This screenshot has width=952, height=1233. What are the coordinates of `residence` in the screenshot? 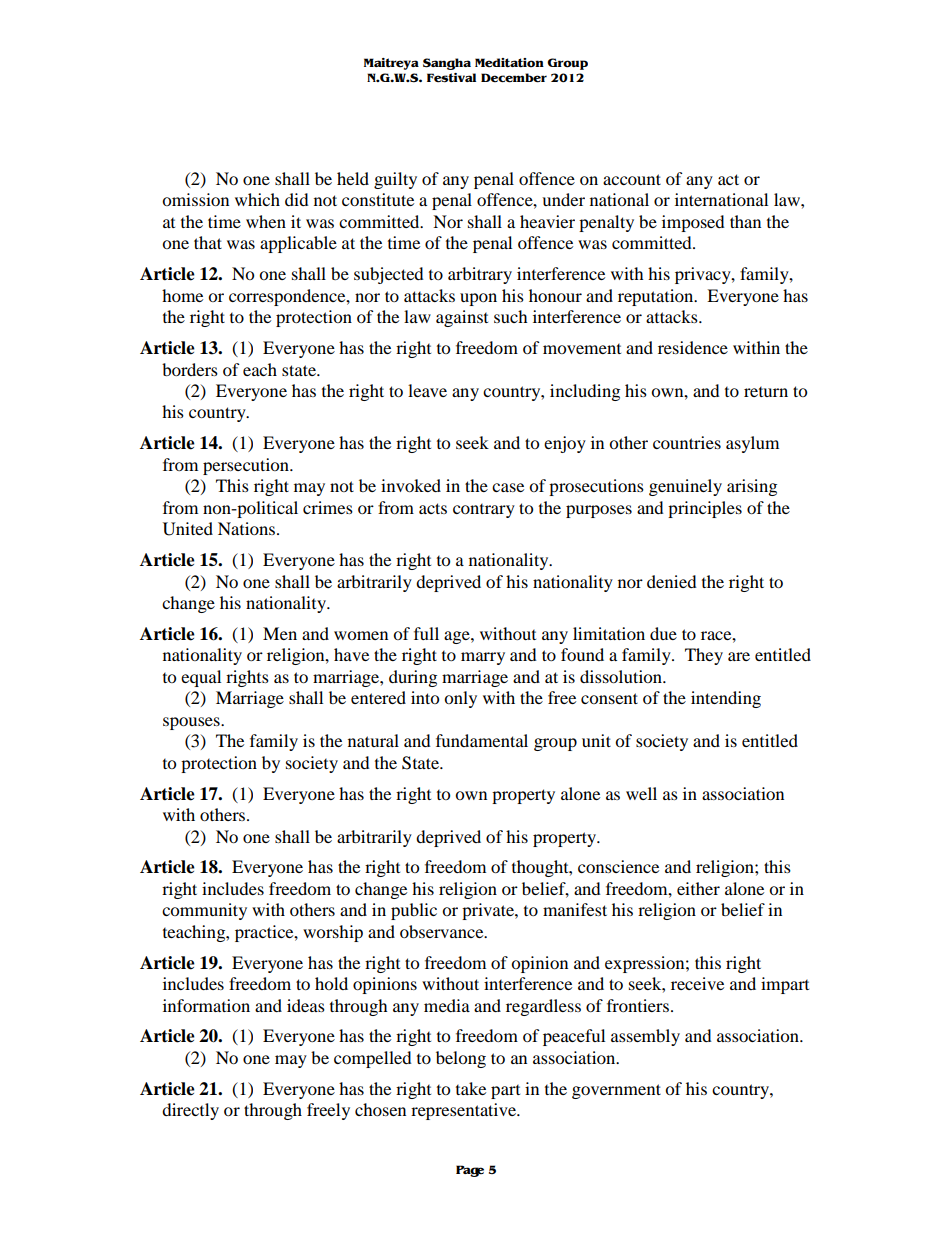 It's located at (693, 347).
